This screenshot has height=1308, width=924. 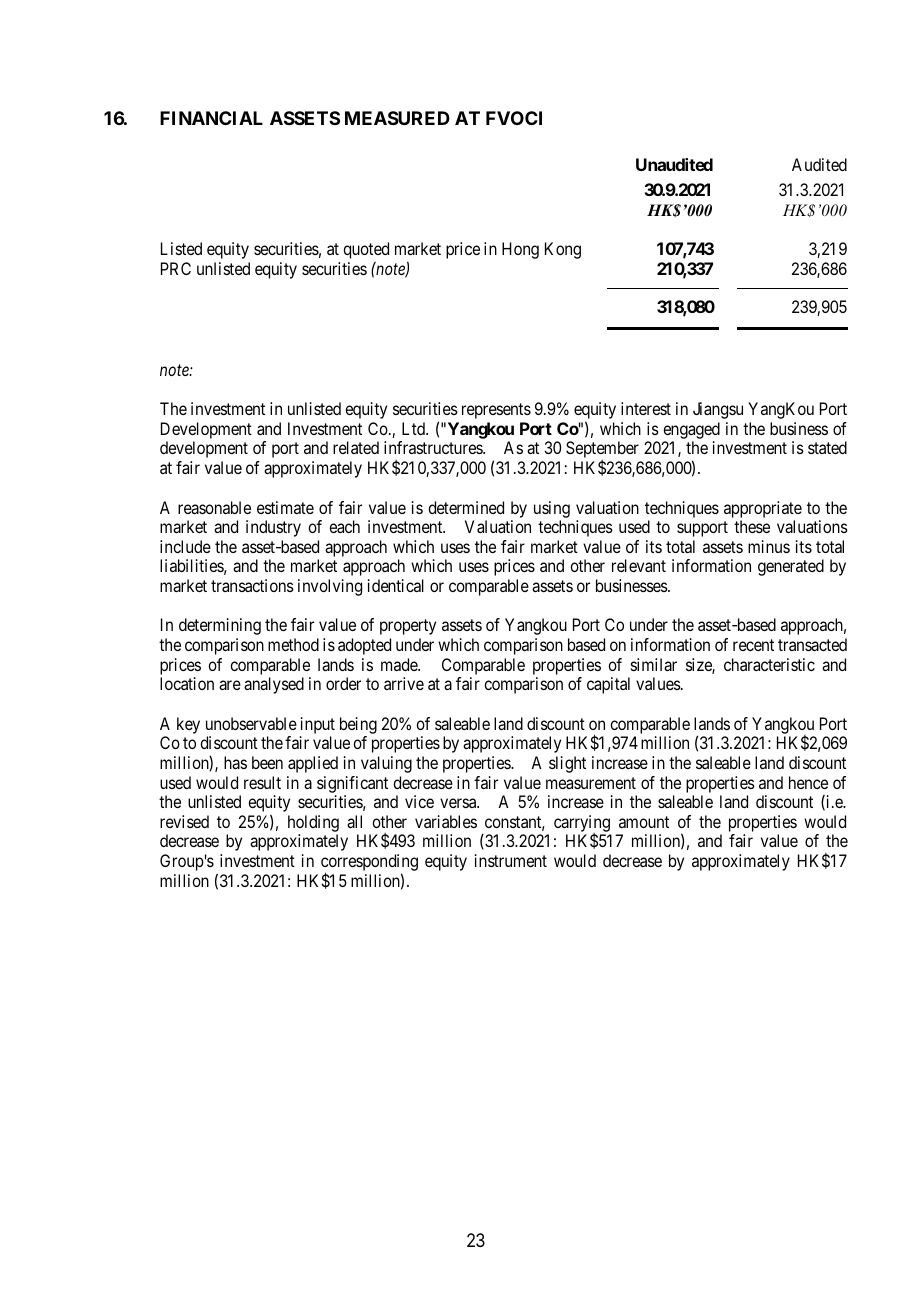 What do you see at coordinates (211, 118) in the screenshot?
I see `FINANCIAL` at bounding box center [211, 118].
